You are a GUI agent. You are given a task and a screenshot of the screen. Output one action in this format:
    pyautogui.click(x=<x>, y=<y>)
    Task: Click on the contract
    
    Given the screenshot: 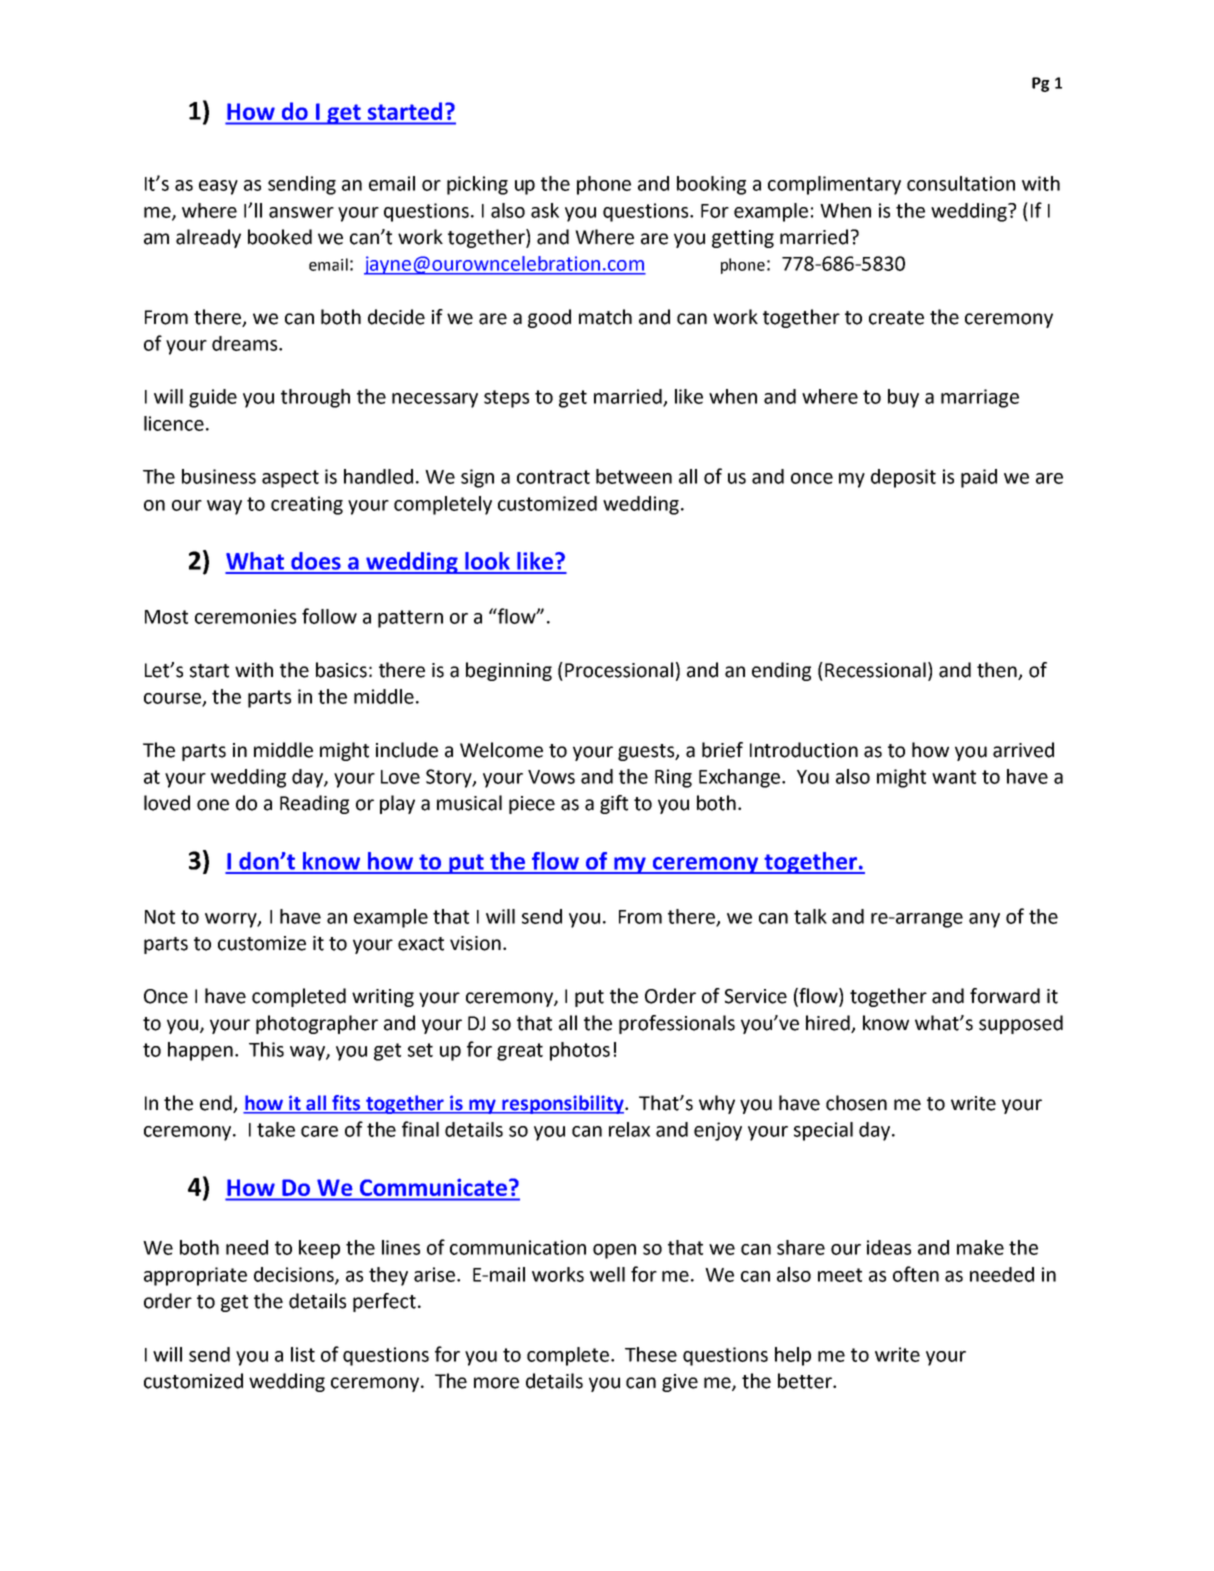 What is the action you would take?
    pyautogui.click(x=553, y=477)
